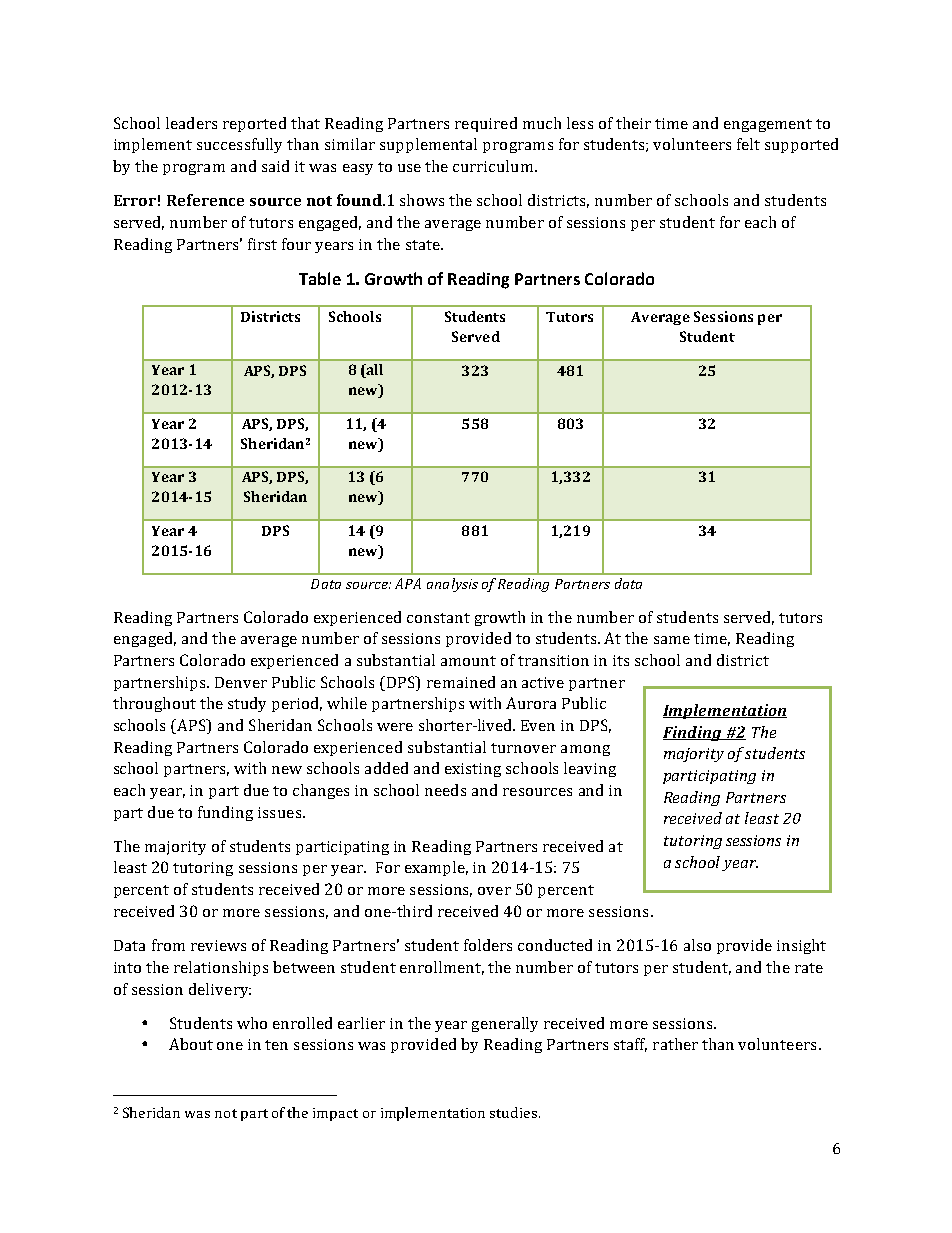  Describe the element at coordinates (513, 1112) in the screenshot. I see `studies` at that location.
